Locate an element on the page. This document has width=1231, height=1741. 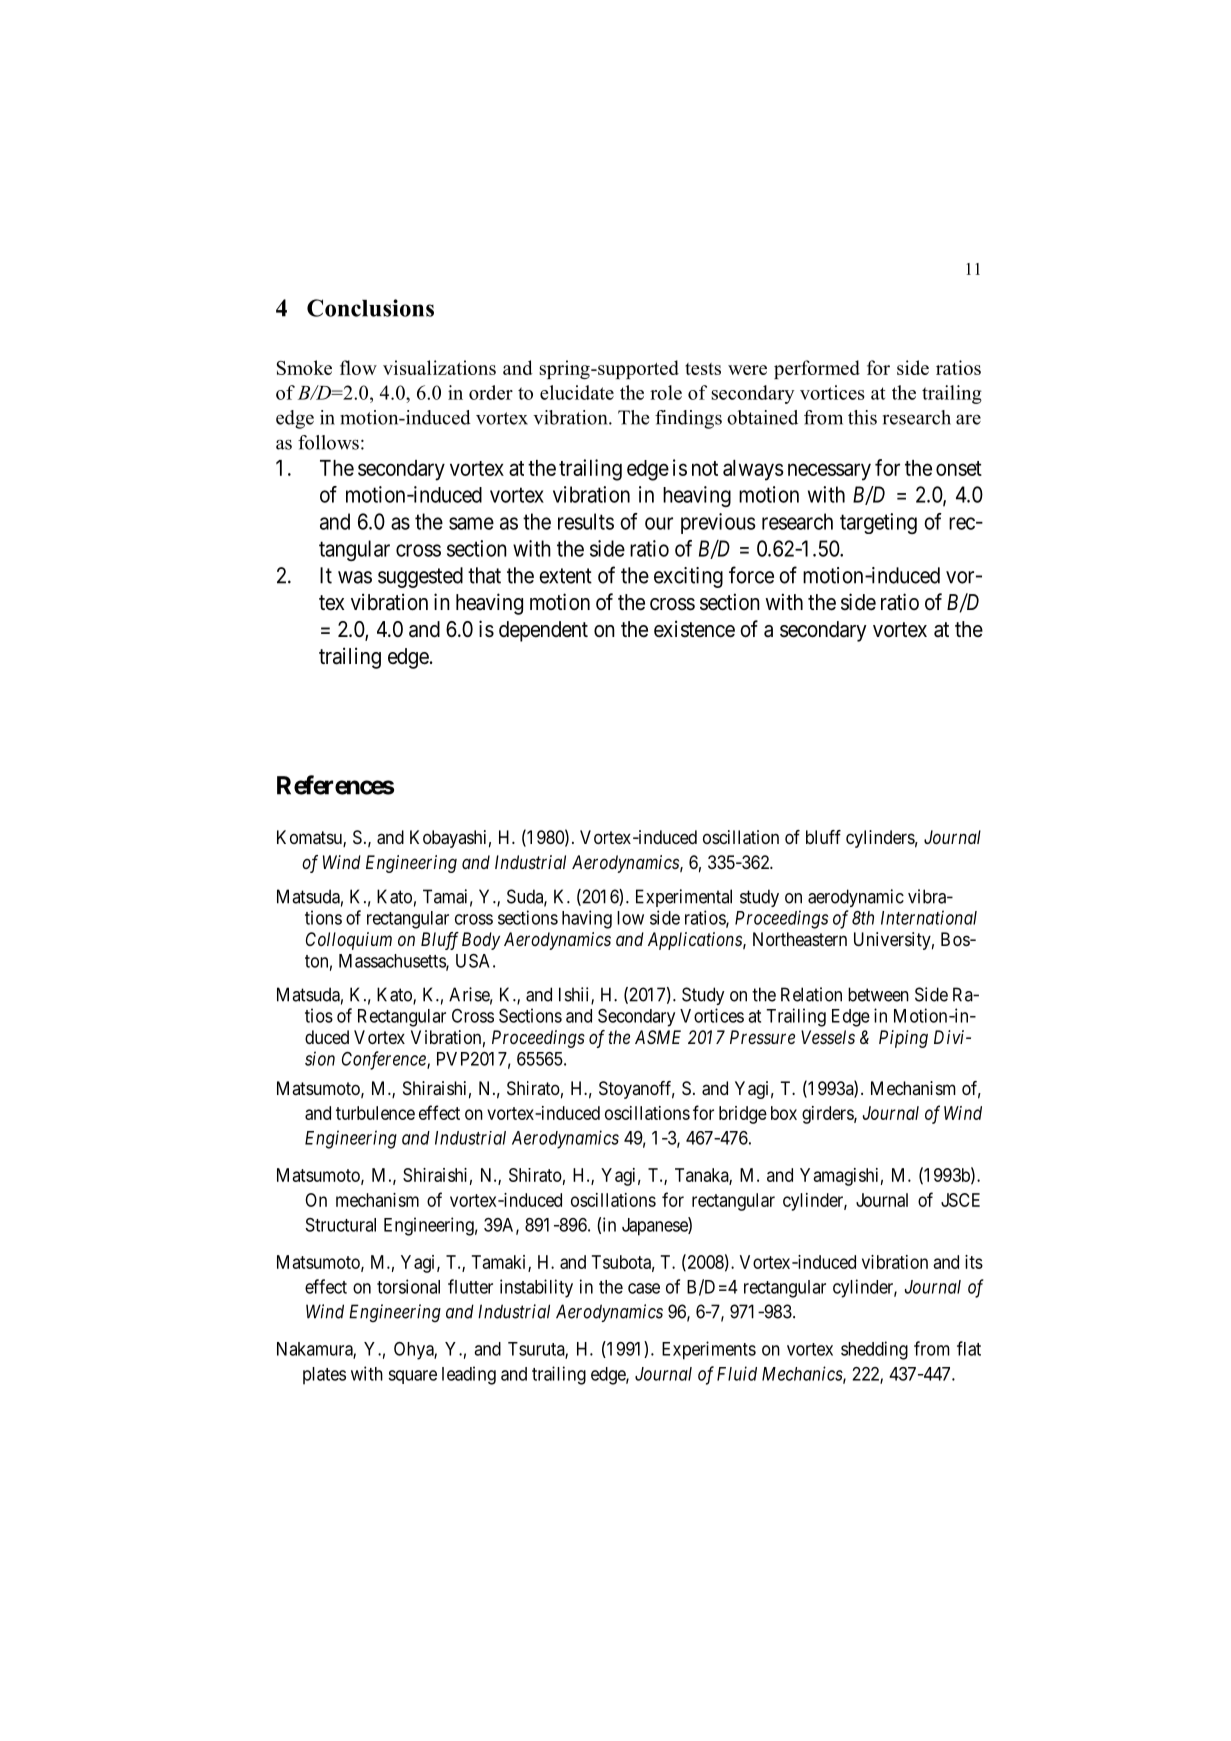
role is located at coordinates (666, 392).
